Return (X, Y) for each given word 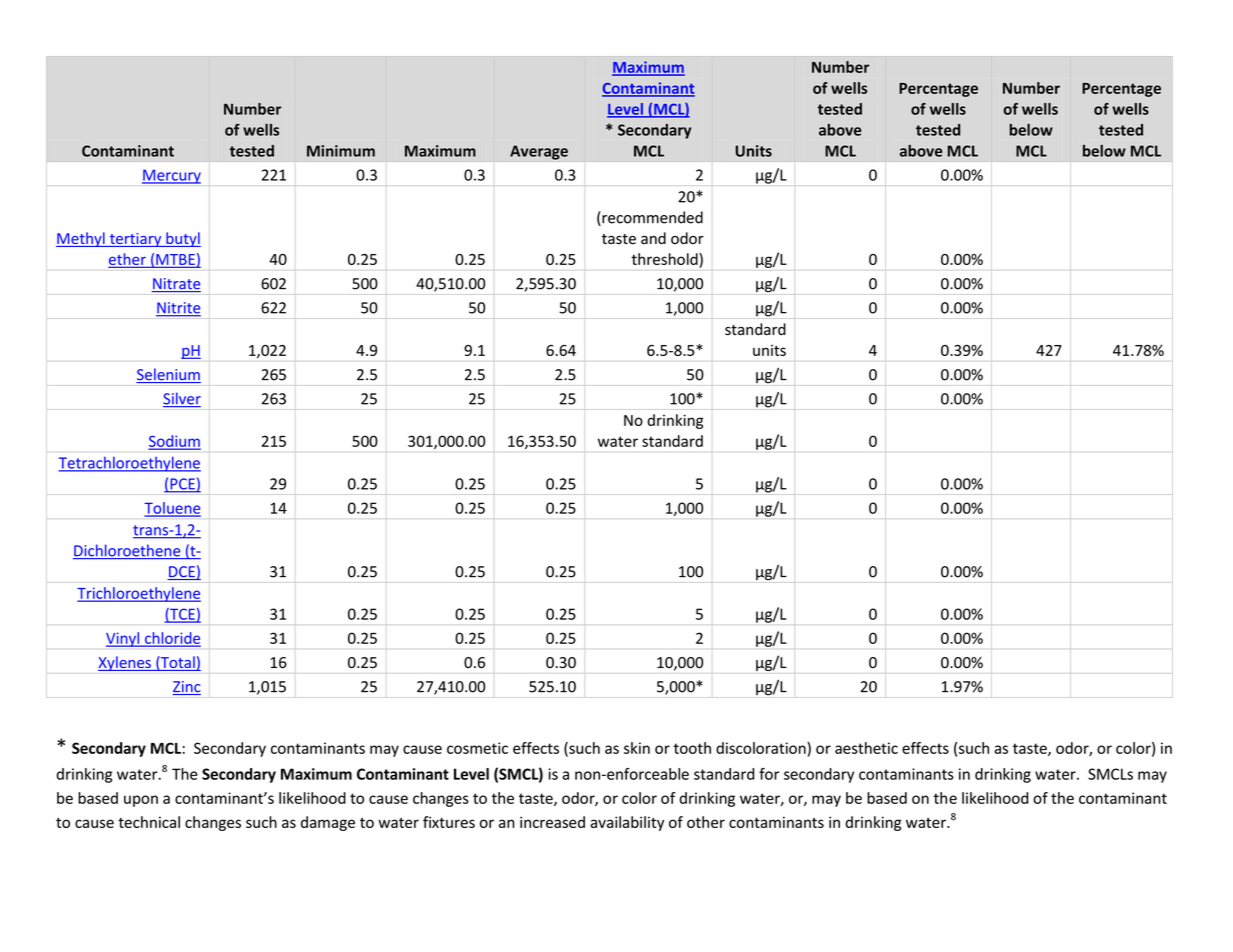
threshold (665, 260)
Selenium (168, 375)
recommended (651, 218)
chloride (171, 639)
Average (539, 152)
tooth (692, 748)
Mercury (171, 176)
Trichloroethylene (139, 594)
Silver (182, 399)
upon (141, 801)
